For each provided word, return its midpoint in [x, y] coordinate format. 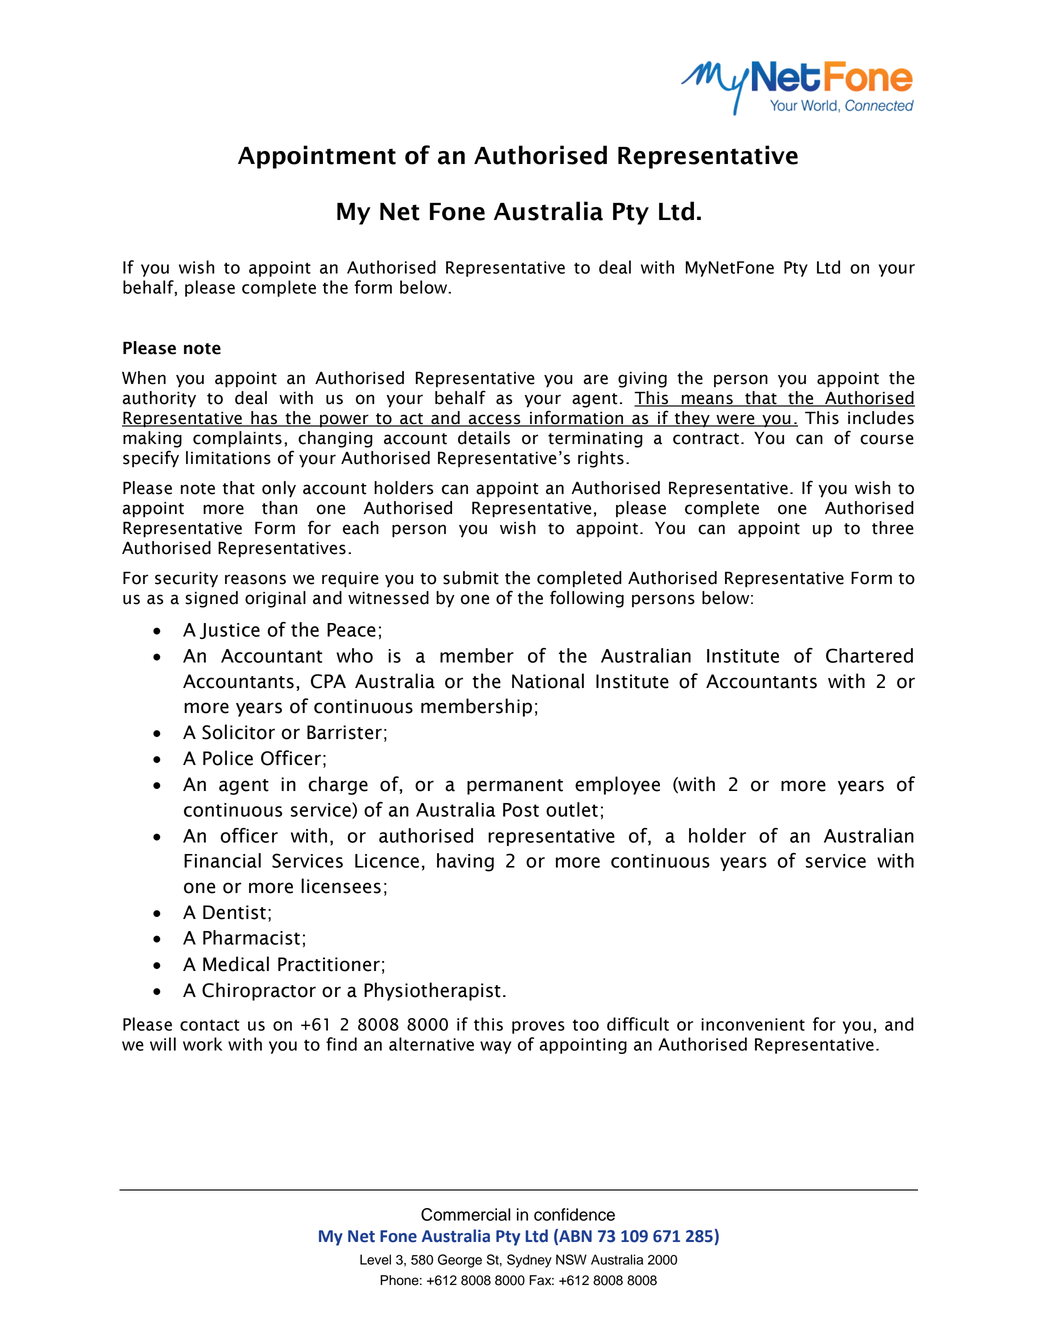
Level [375, 1259]
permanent [515, 787]
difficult [638, 1024]
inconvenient [753, 1024]
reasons [255, 579]
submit [471, 578]
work [202, 1044]
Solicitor [238, 732]
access [494, 420]
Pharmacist [251, 937]
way [495, 1047]
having [465, 862]
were [735, 420]
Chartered [869, 655]
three [893, 528]
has [264, 419]
